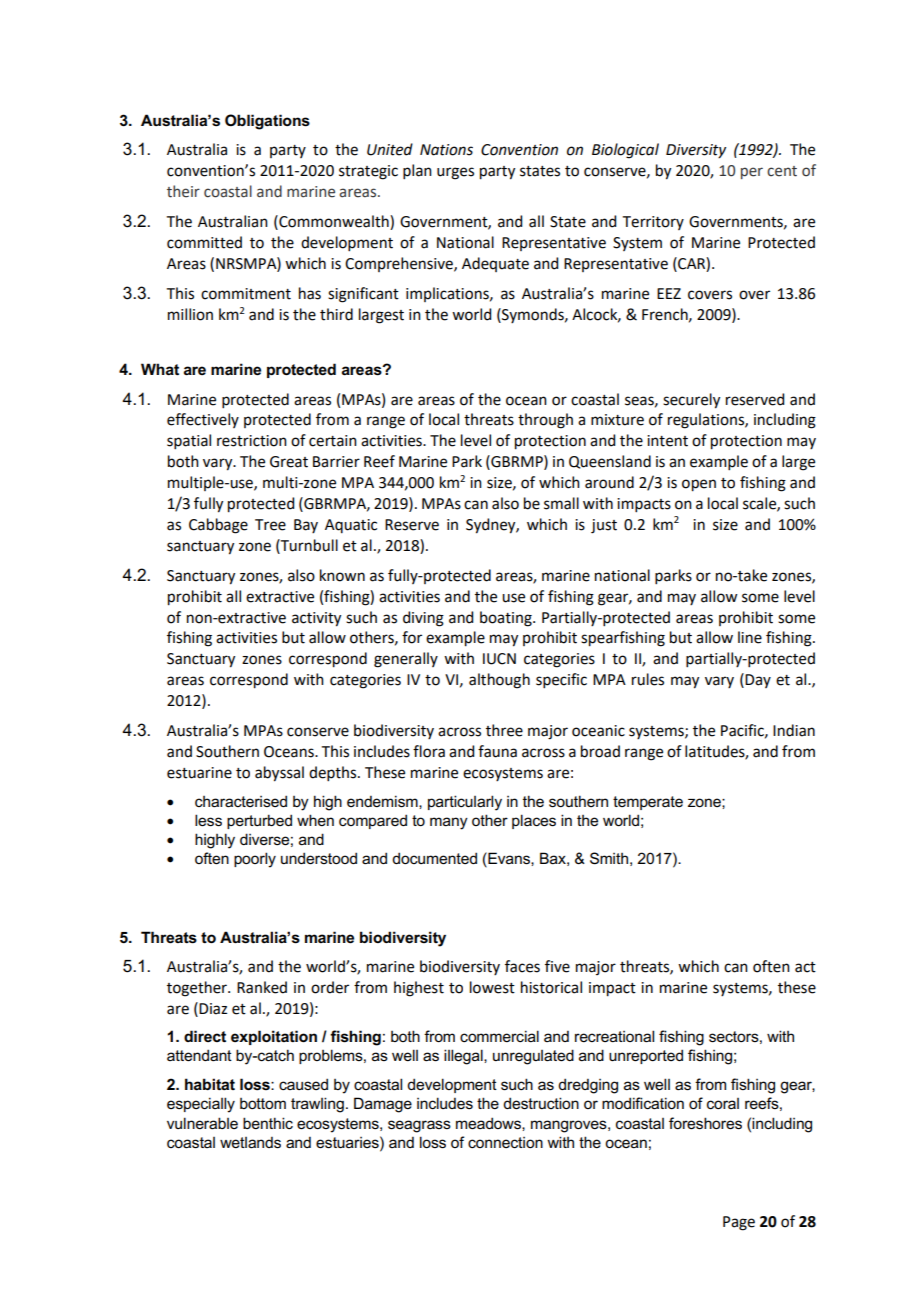  I want to click on wetlands, so click(250, 1143).
